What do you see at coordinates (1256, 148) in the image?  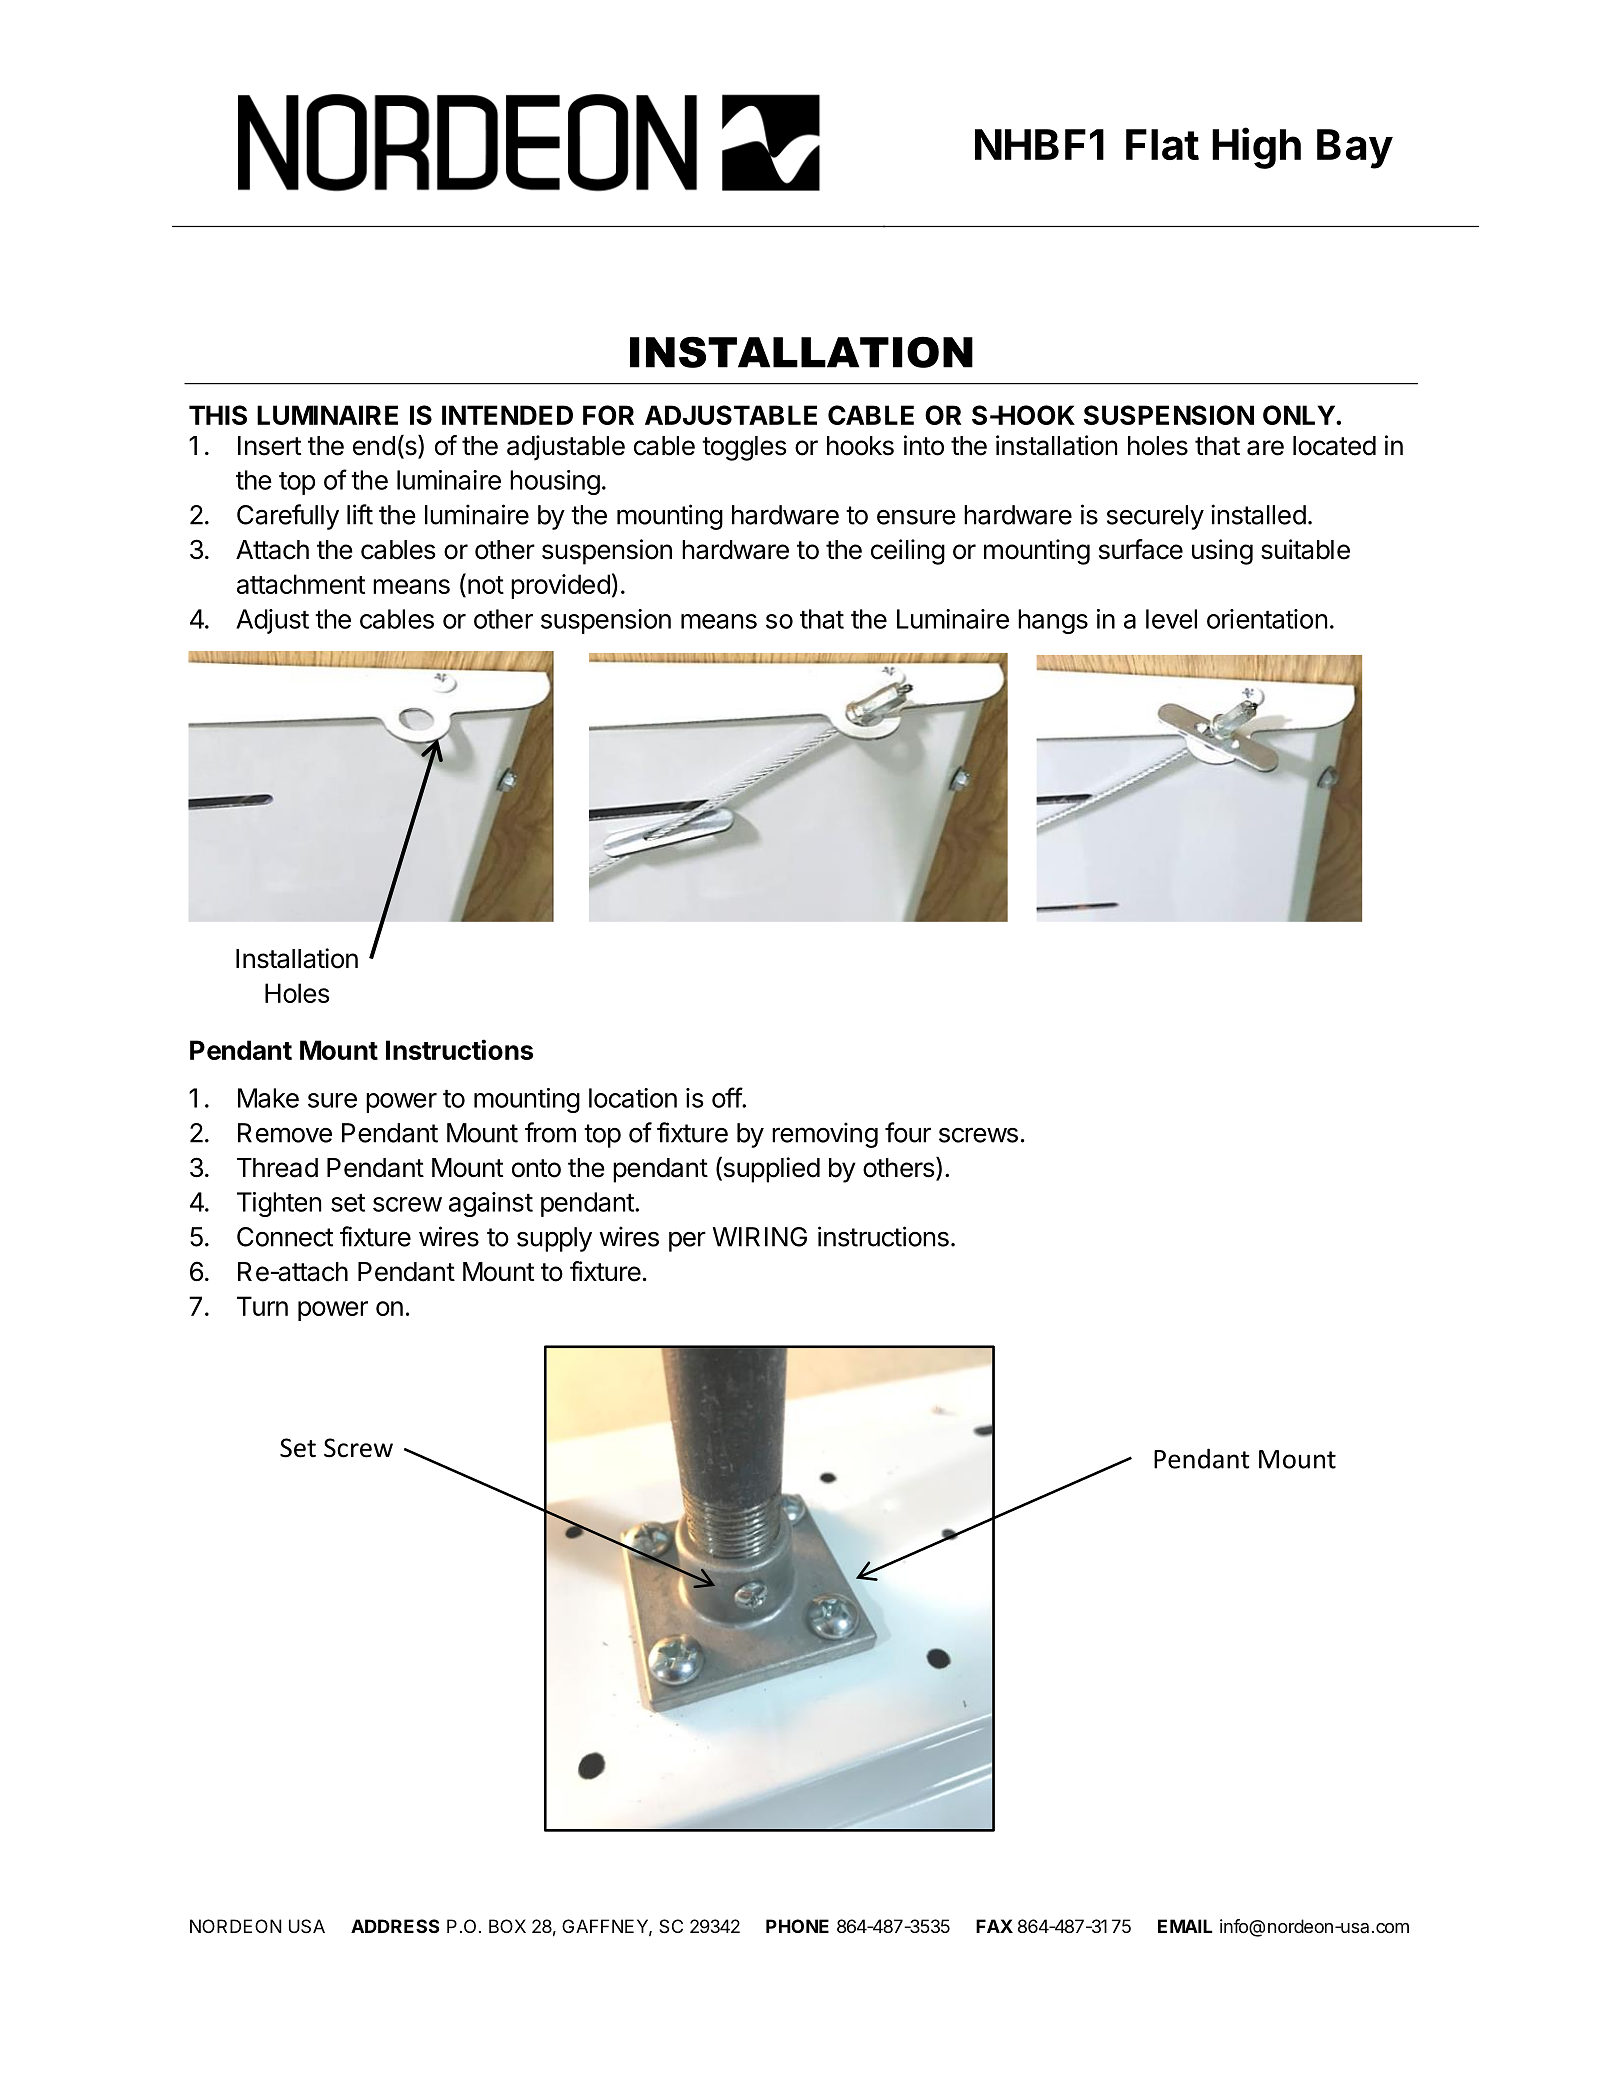 I see `High` at bounding box center [1256, 148].
